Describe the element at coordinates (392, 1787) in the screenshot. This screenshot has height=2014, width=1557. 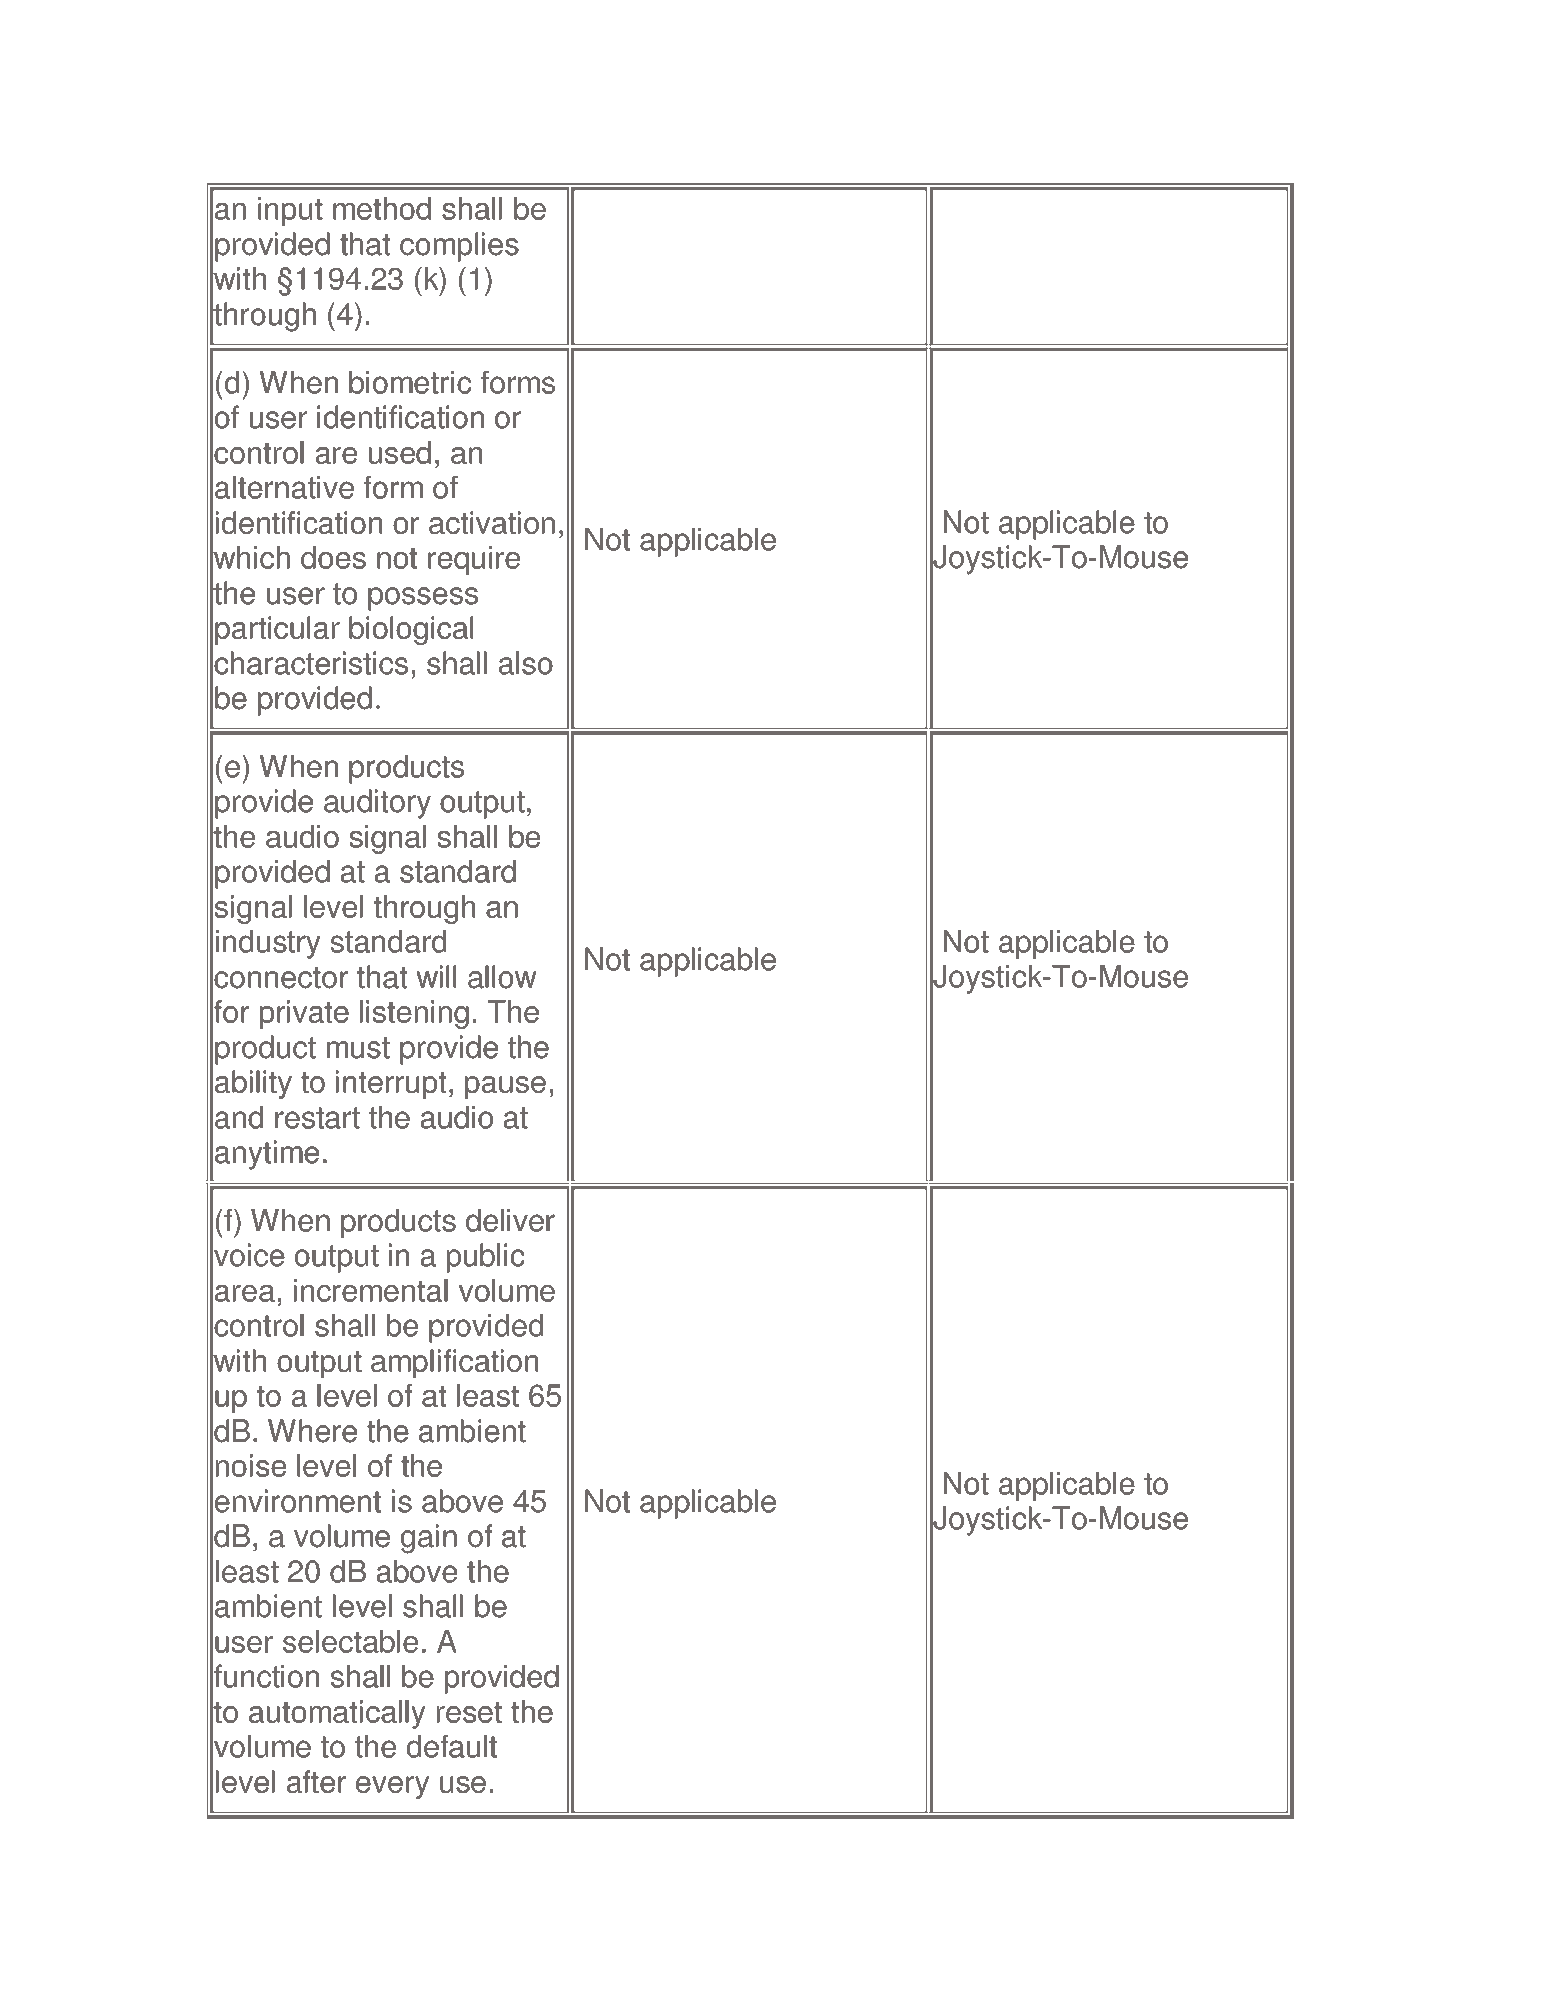
I see `every` at that location.
